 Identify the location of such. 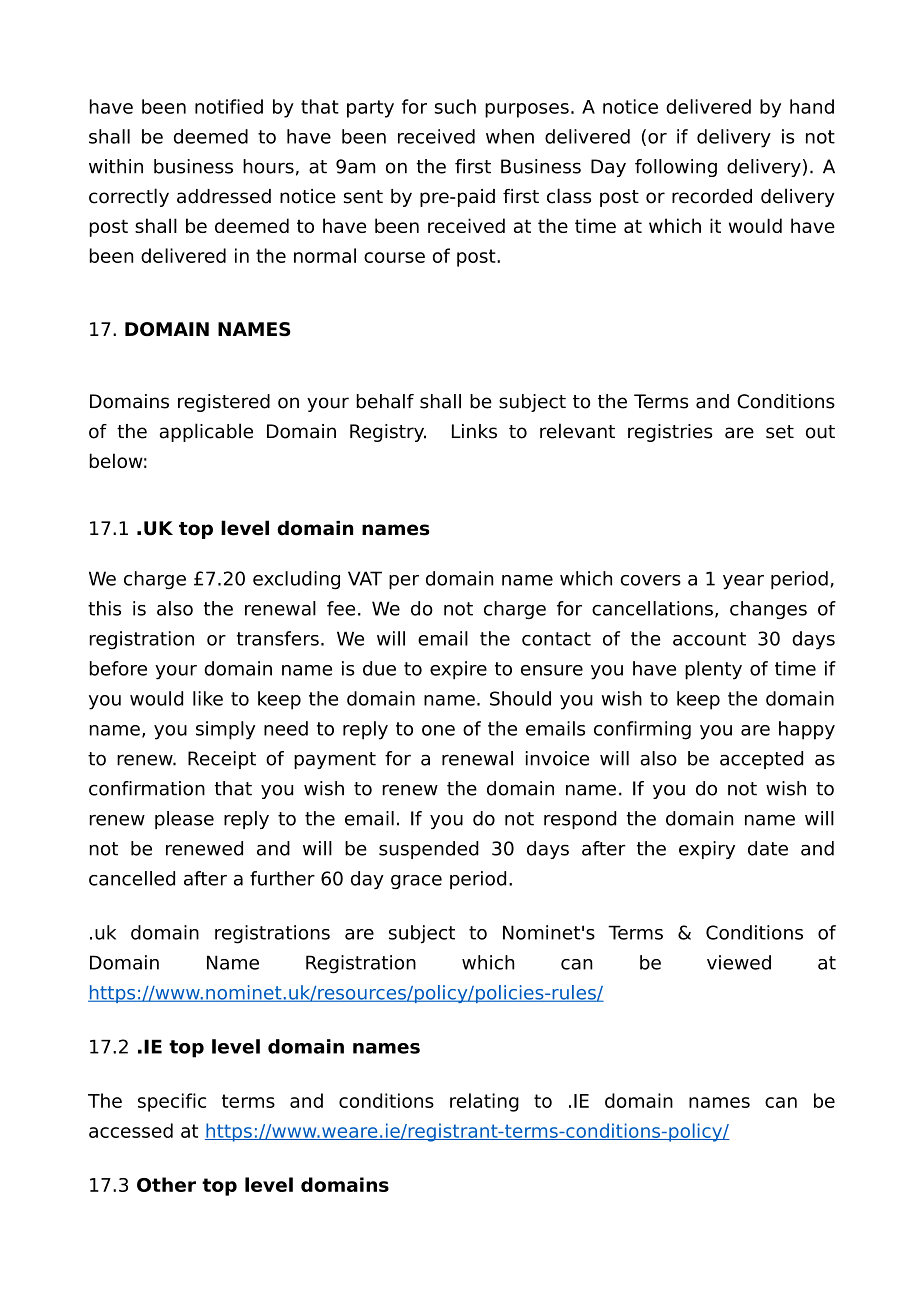
(455, 106).
